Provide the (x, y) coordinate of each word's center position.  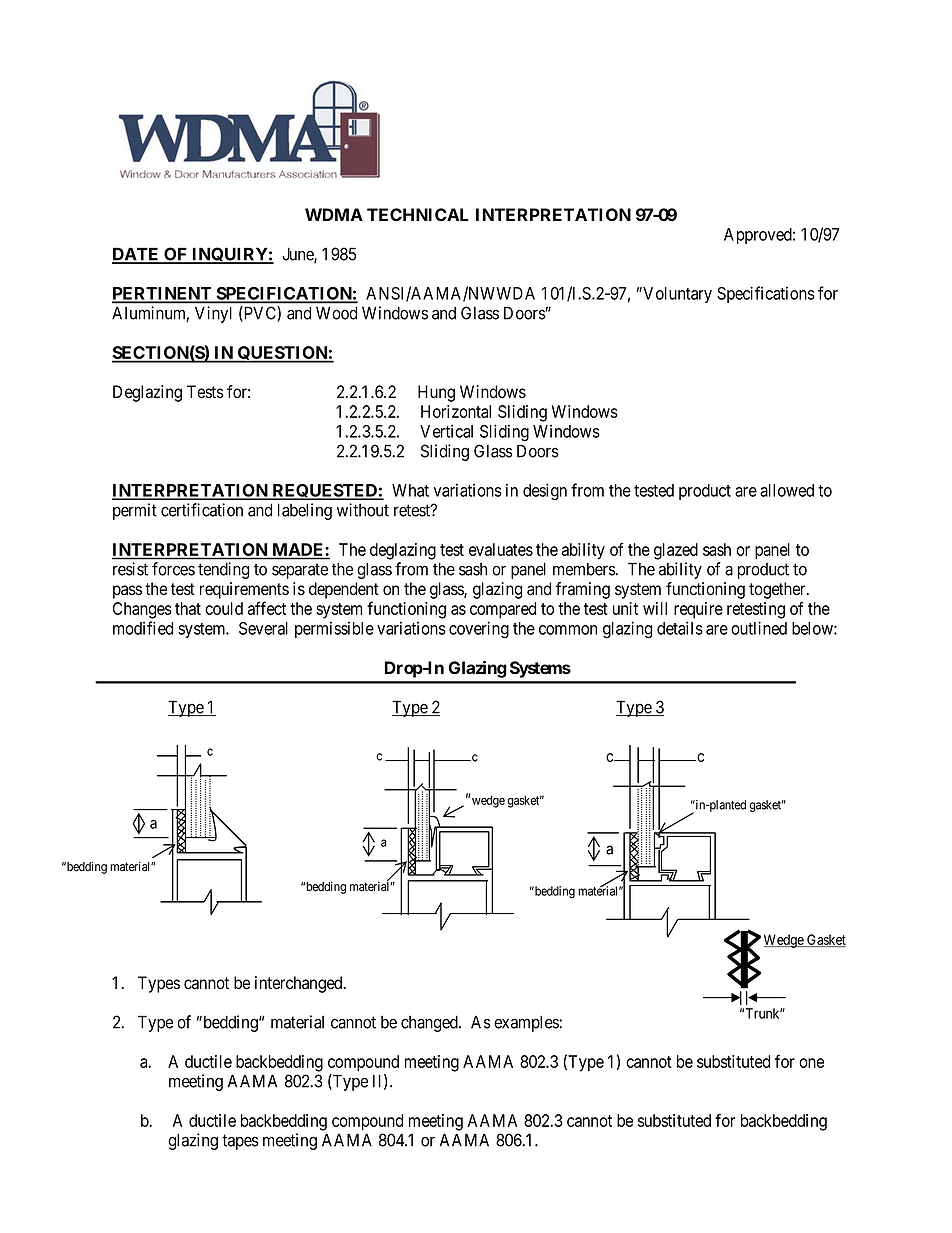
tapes (240, 1142)
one (811, 1063)
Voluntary (676, 295)
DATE (136, 255)
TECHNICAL (418, 214)
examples (527, 1023)
